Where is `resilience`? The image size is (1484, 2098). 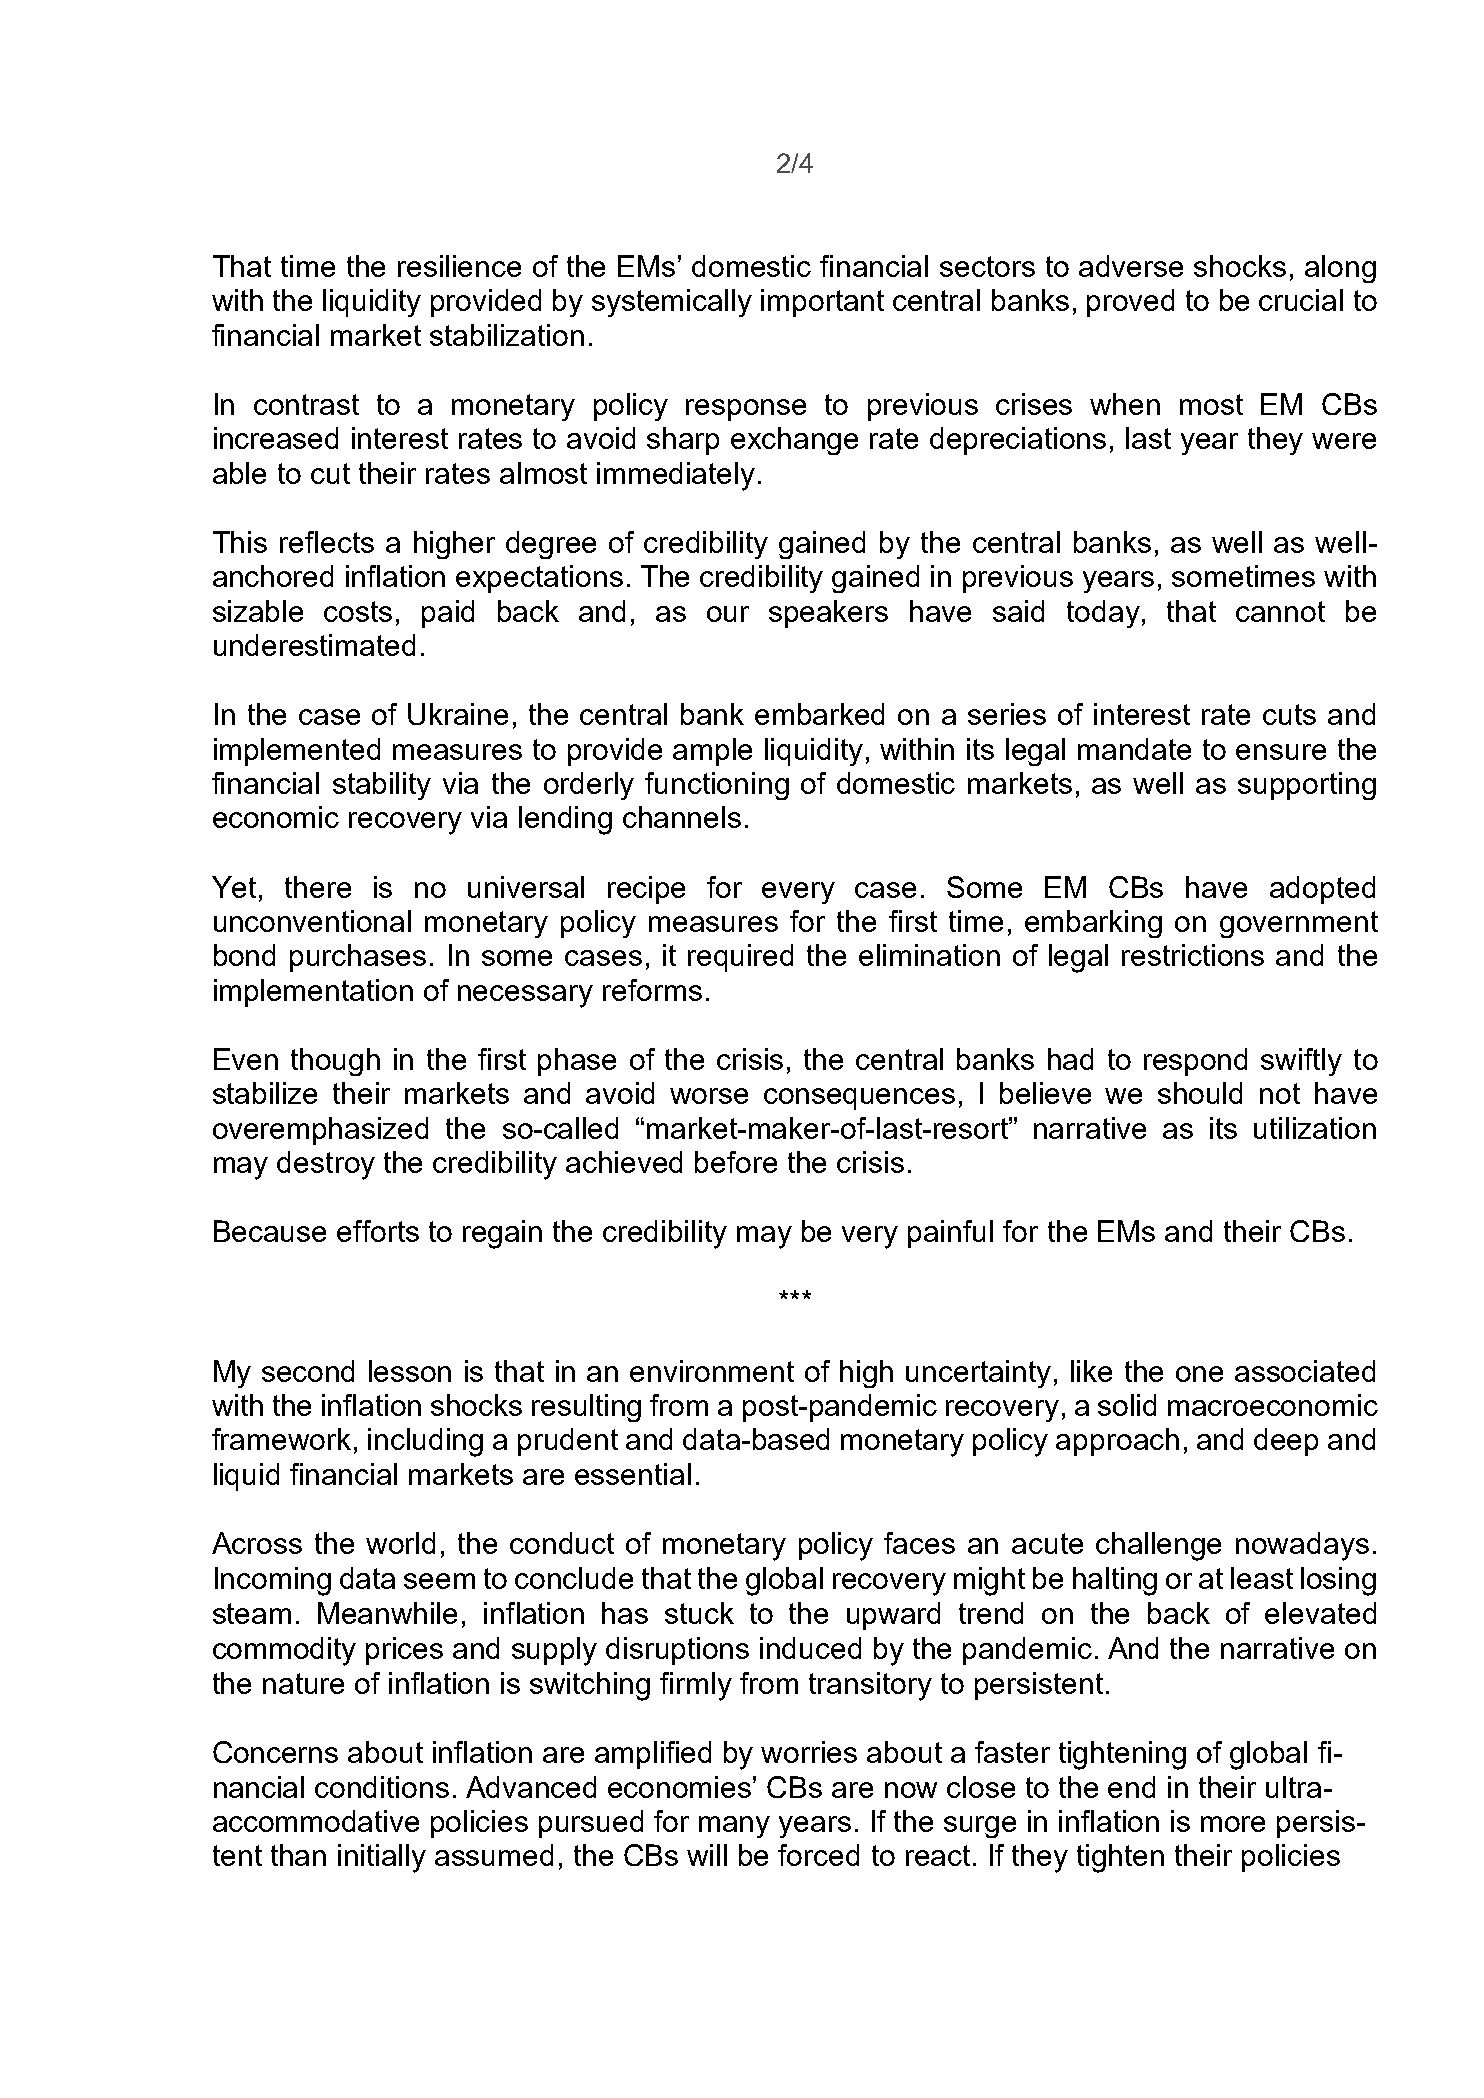
resilience is located at coordinates (459, 266).
